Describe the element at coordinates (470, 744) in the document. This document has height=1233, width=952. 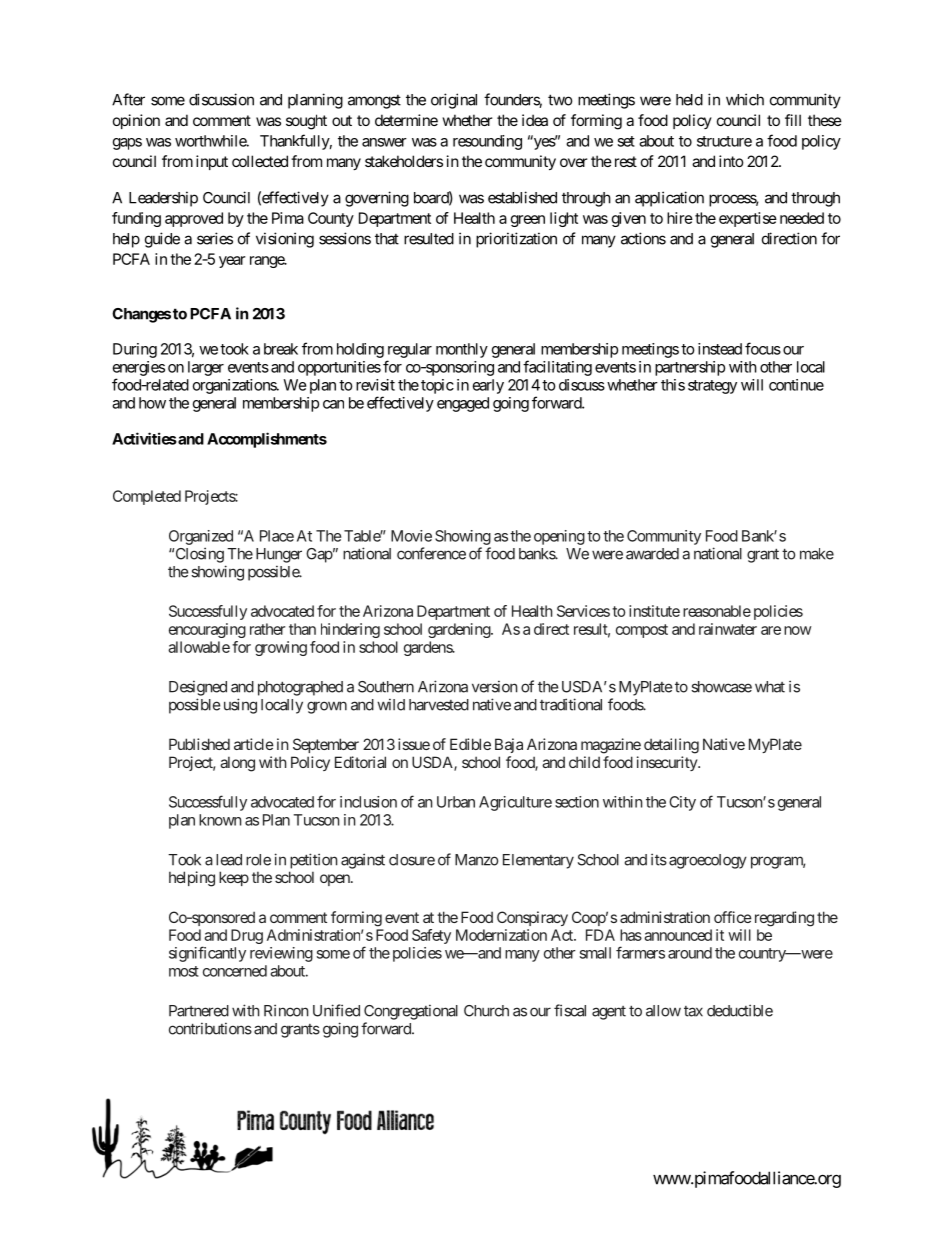
I see `Edible` at that location.
